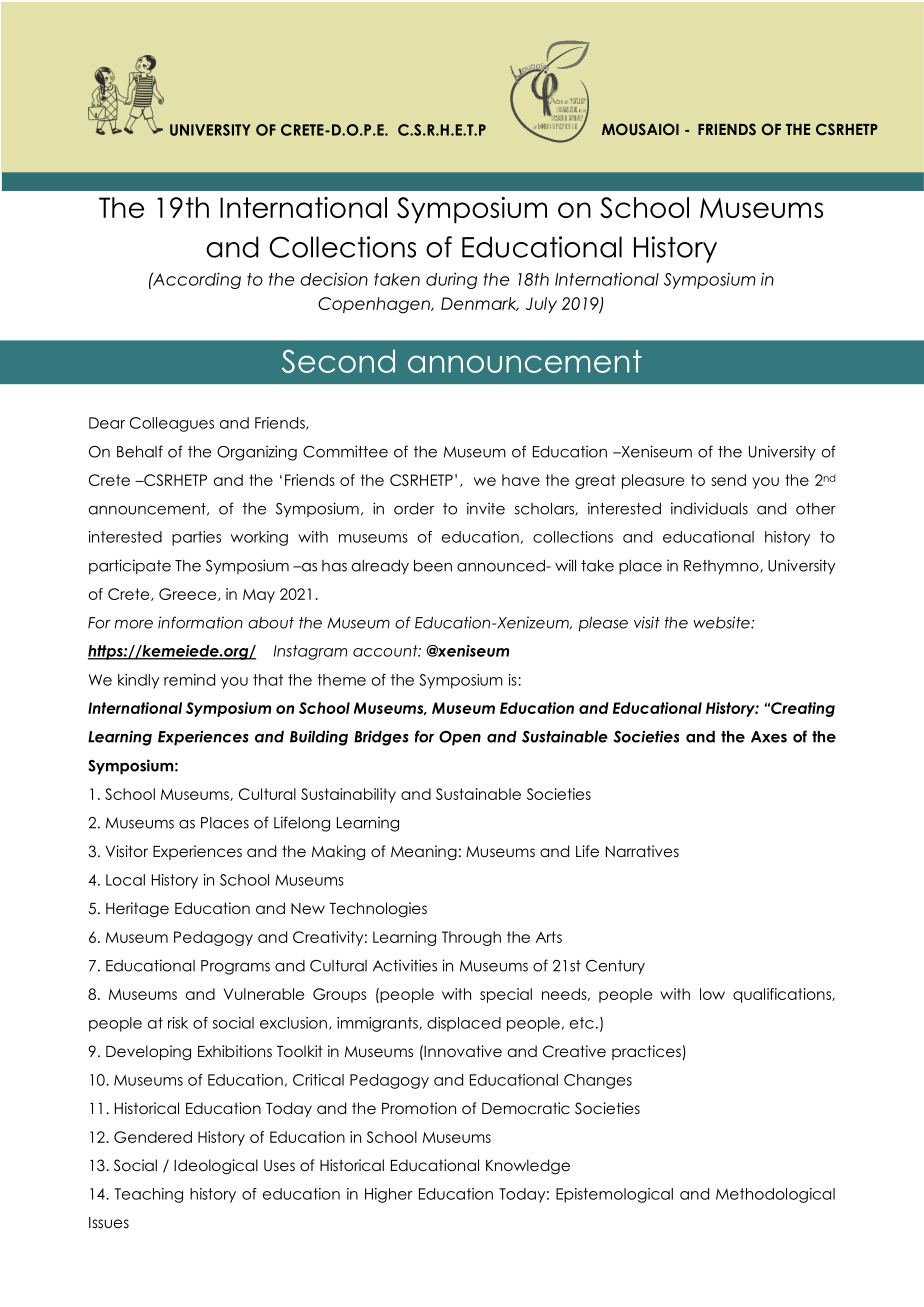  What do you see at coordinates (334, 279) in the screenshot?
I see `decision` at bounding box center [334, 279].
